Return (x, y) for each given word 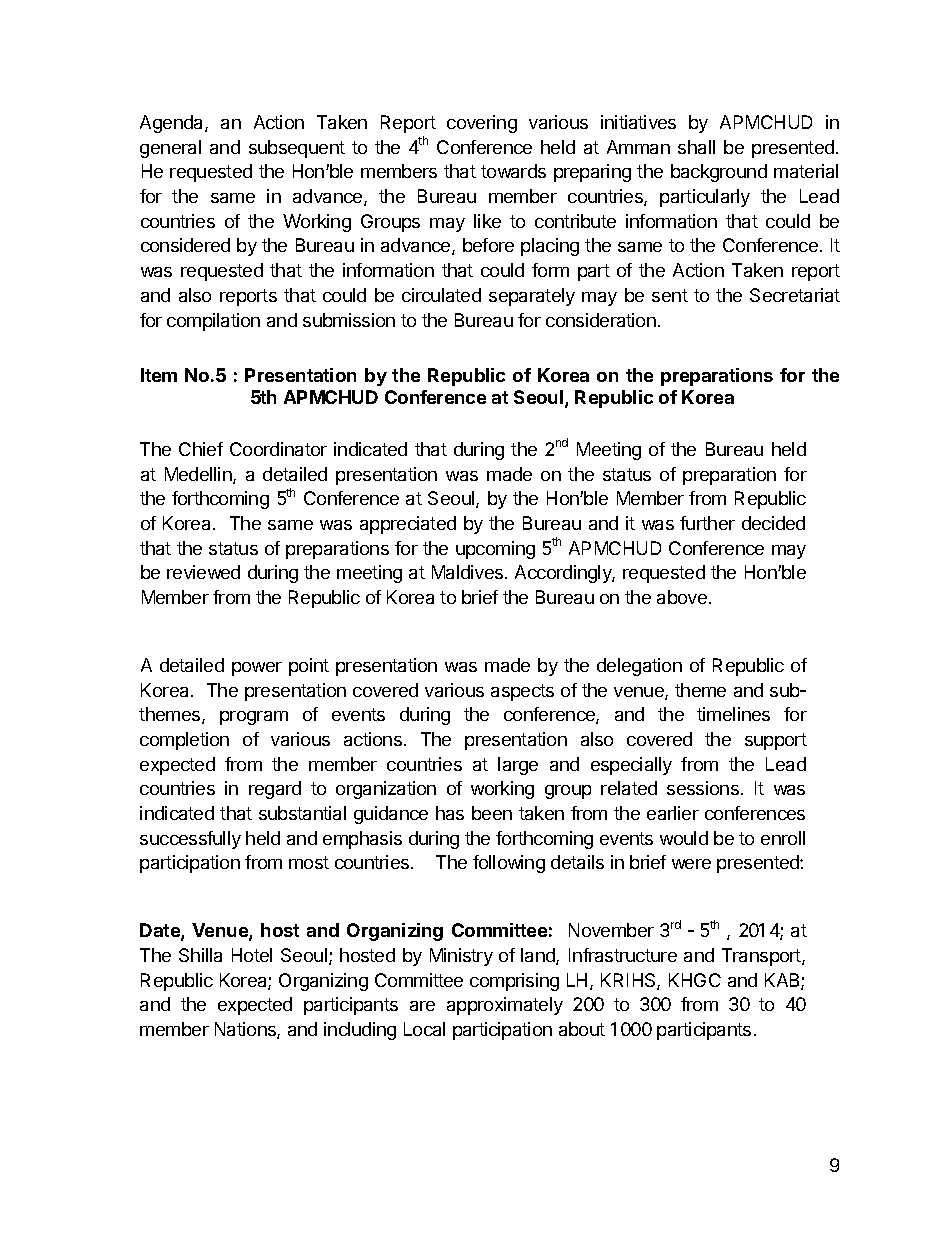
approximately (505, 1006)
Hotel (252, 955)
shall (696, 147)
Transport (762, 957)
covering (482, 124)
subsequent (297, 149)
